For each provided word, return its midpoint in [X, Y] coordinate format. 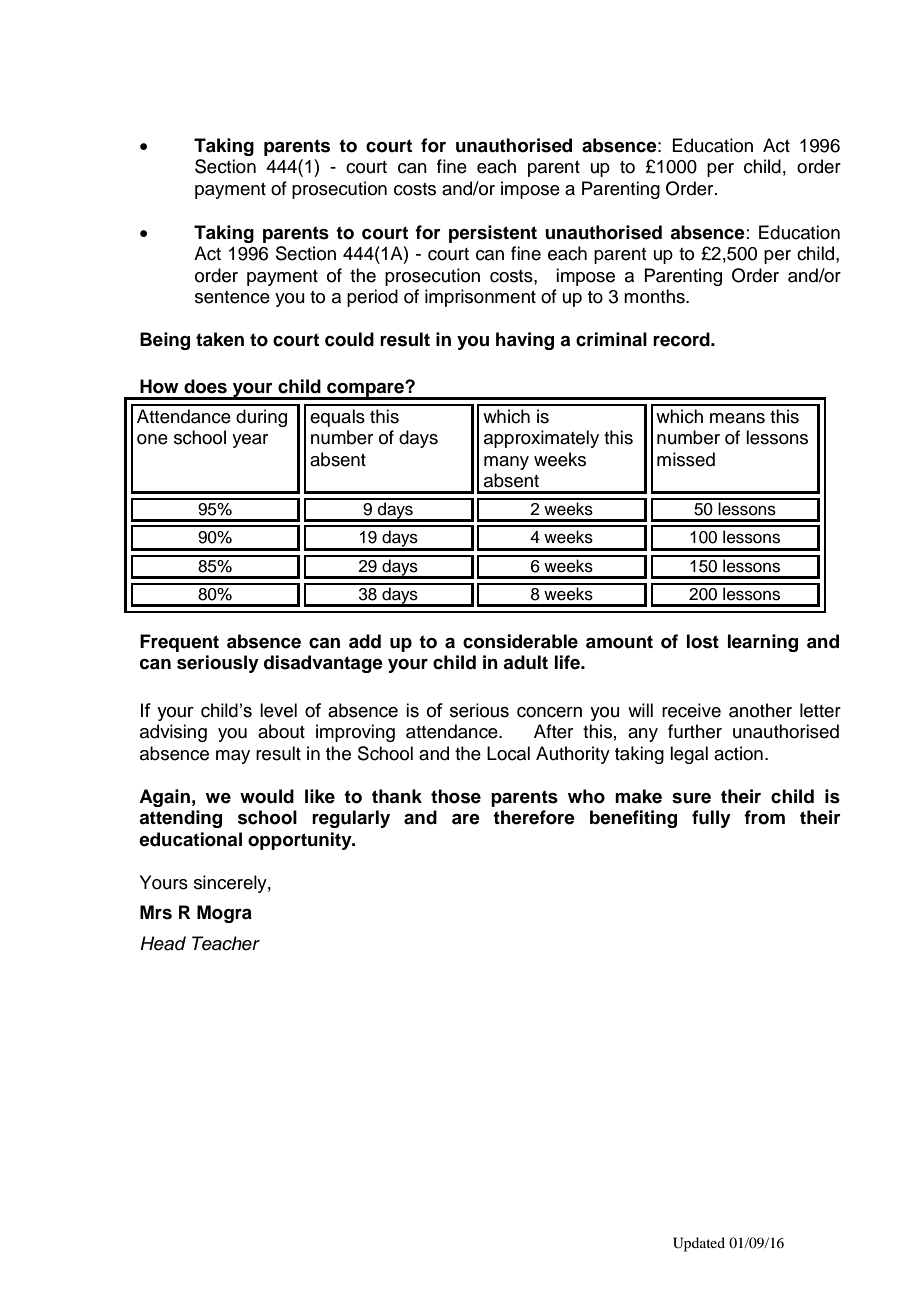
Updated [699, 1244]
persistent [493, 234]
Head [163, 943]
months [655, 296]
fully [711, 819]
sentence [232, 297]
